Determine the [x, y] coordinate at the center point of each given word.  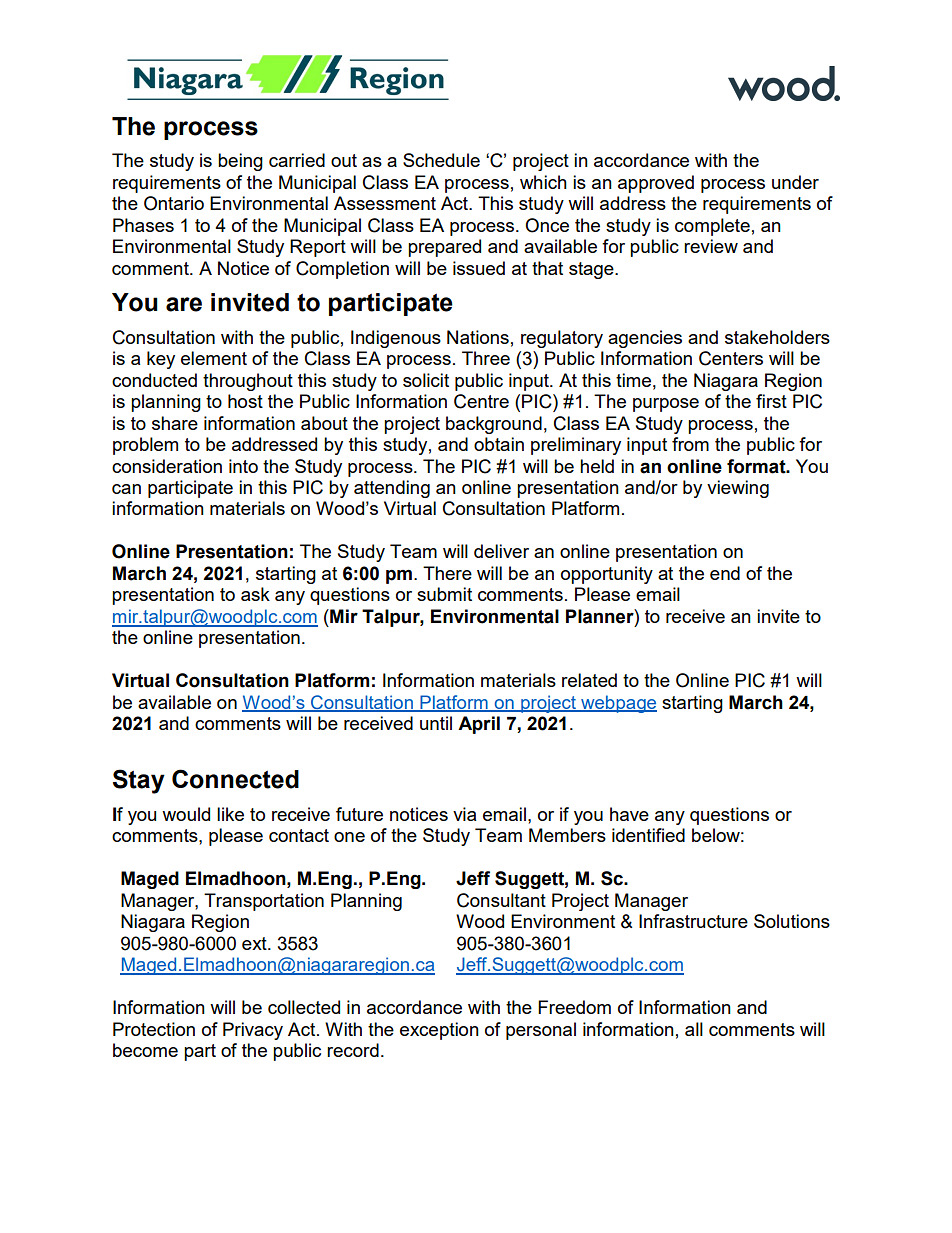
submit [444, 594]
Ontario [174, 203]
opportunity [607, 575]
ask [255, 594]
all [694, 1029]
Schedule [441, 160]
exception [439, 1031]
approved [656, 184]
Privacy [253, 1031]
